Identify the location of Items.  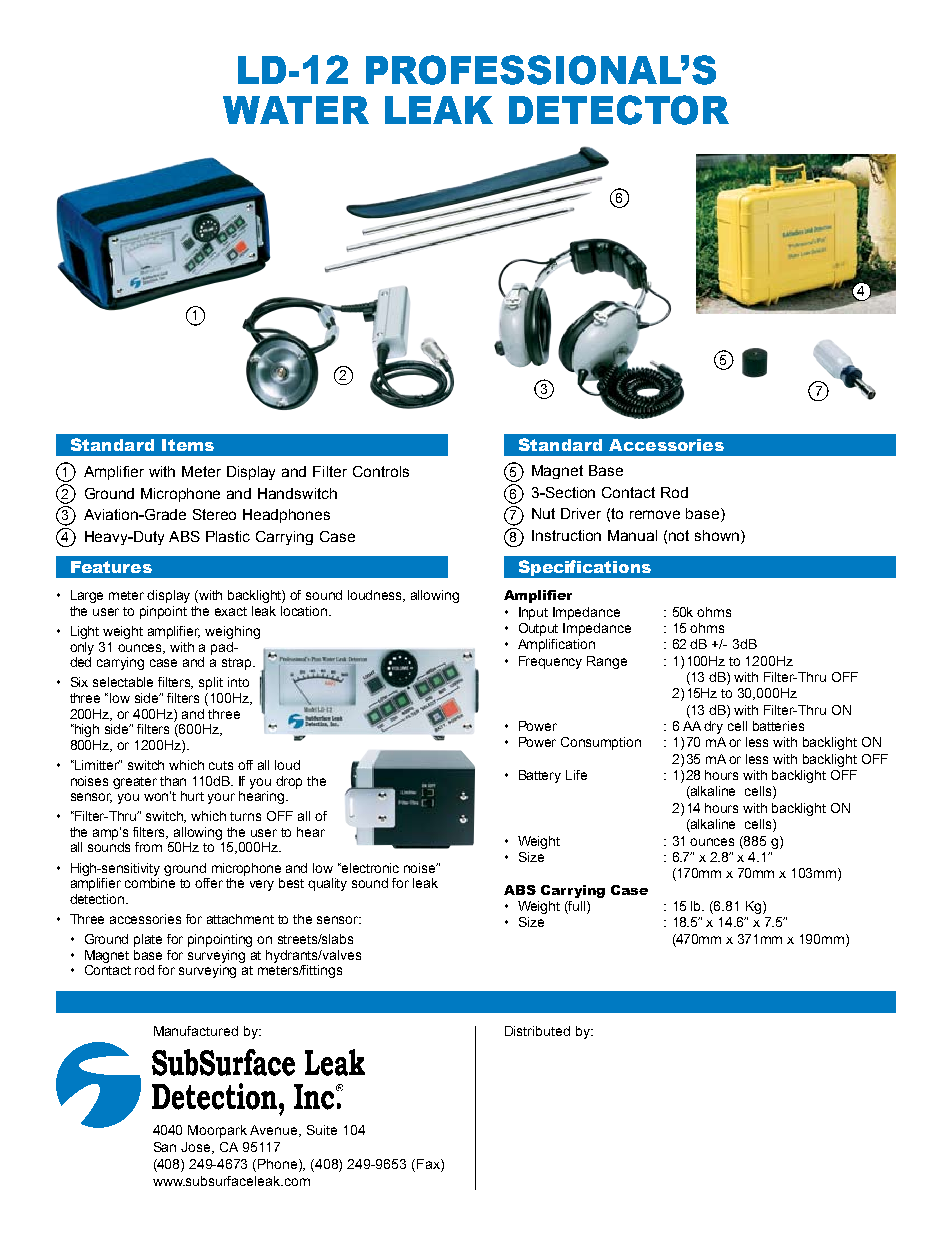
(188, 445).
